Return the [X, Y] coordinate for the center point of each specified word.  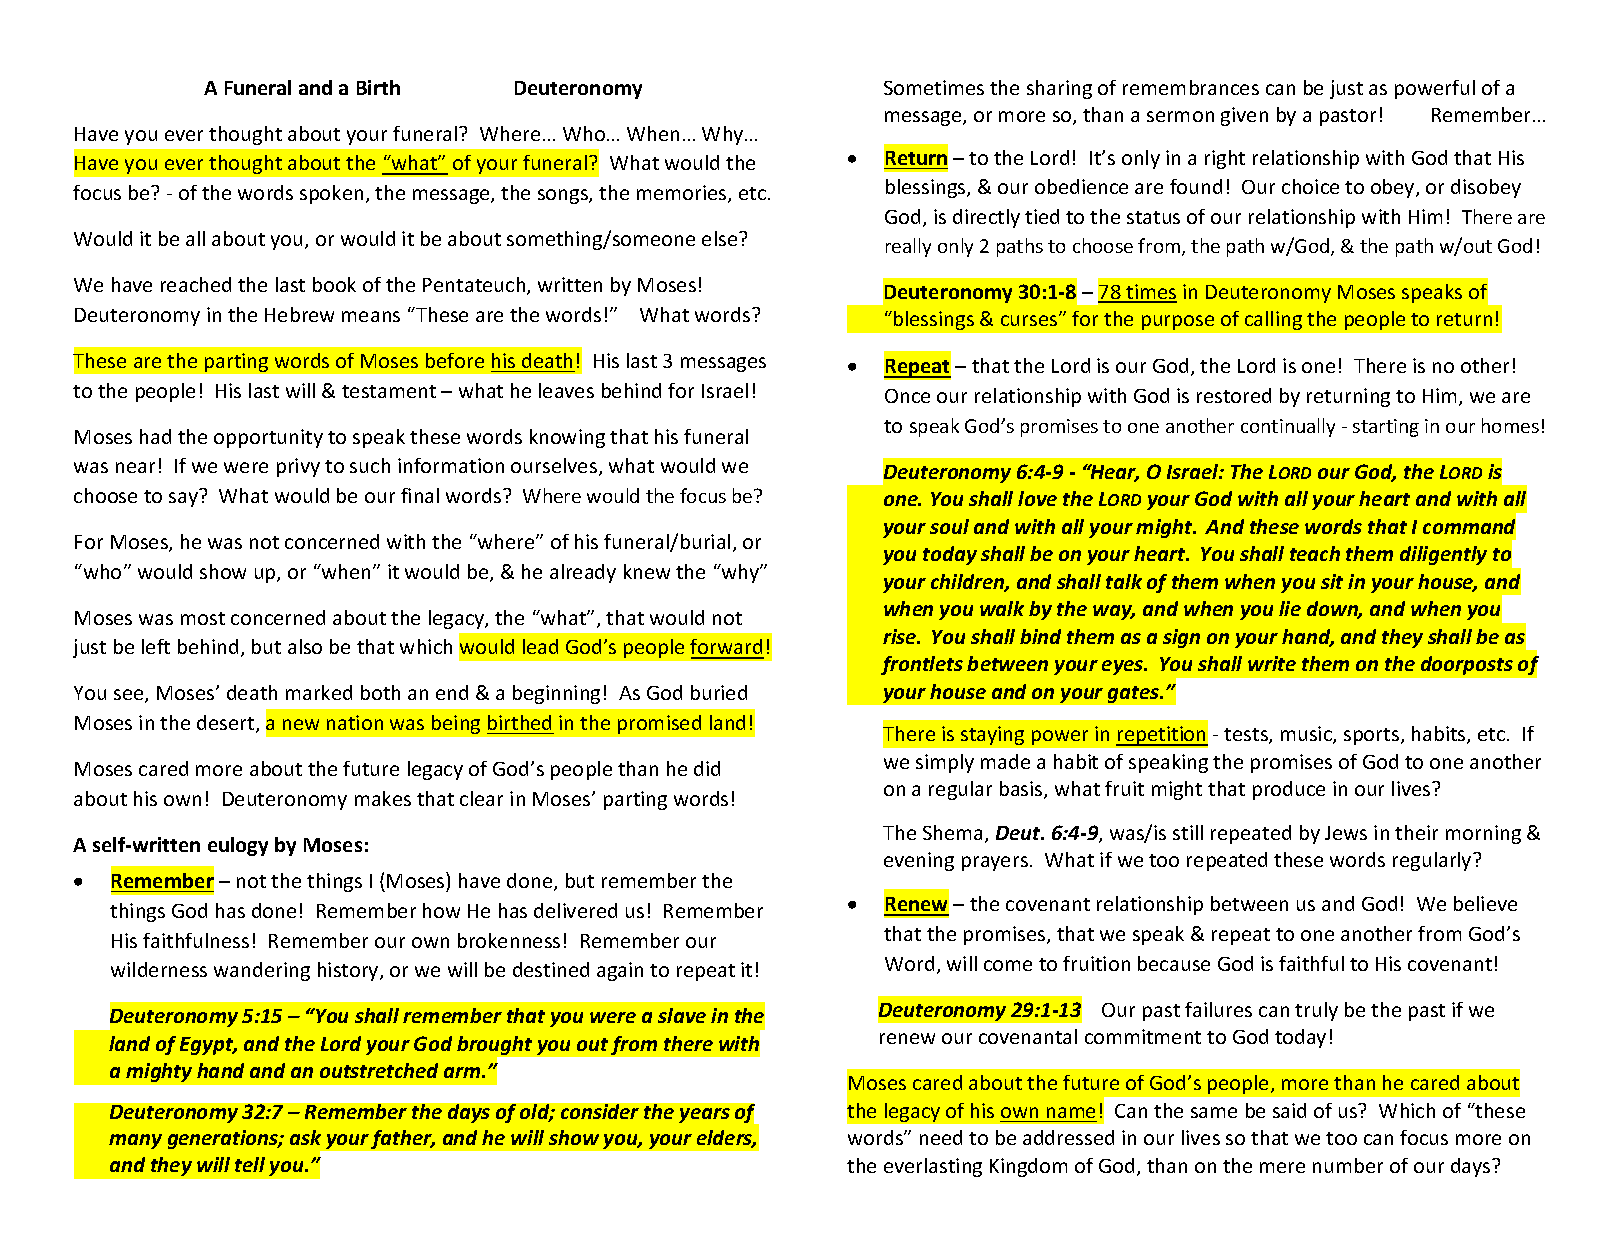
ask [305, 1137]
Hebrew [299, 314]
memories [683, 194]
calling [1273, 320]
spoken [331, 194]
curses [1030, 320]
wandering [262, 971]
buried [719, 692]
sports [1373, 736]
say [183, 499]
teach [1315, 553]
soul [949, 526]
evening [919, 861]
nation [355, 722]
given [1244, 116]
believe [1485, 903]
